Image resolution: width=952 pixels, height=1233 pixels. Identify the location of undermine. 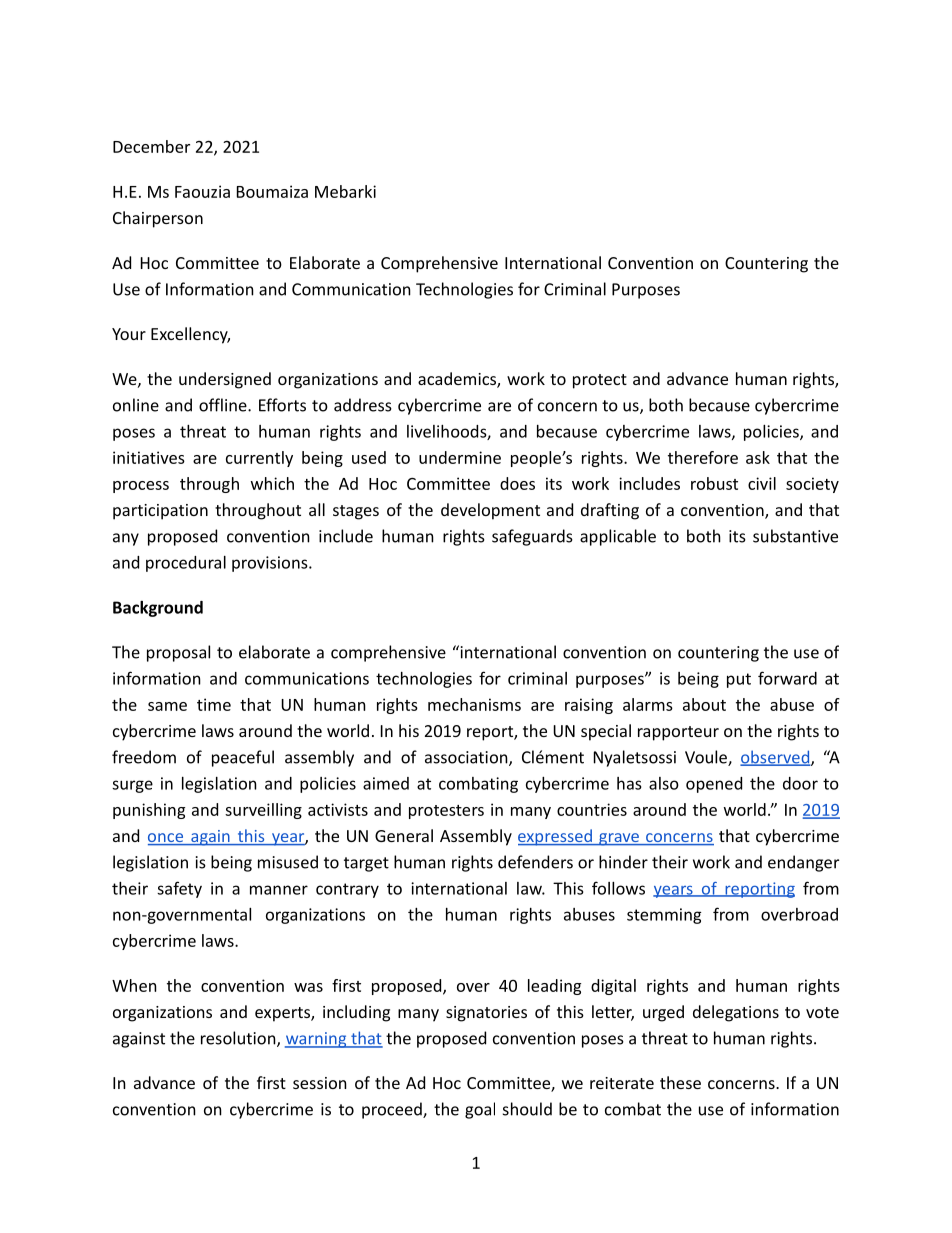
(460, 457).
